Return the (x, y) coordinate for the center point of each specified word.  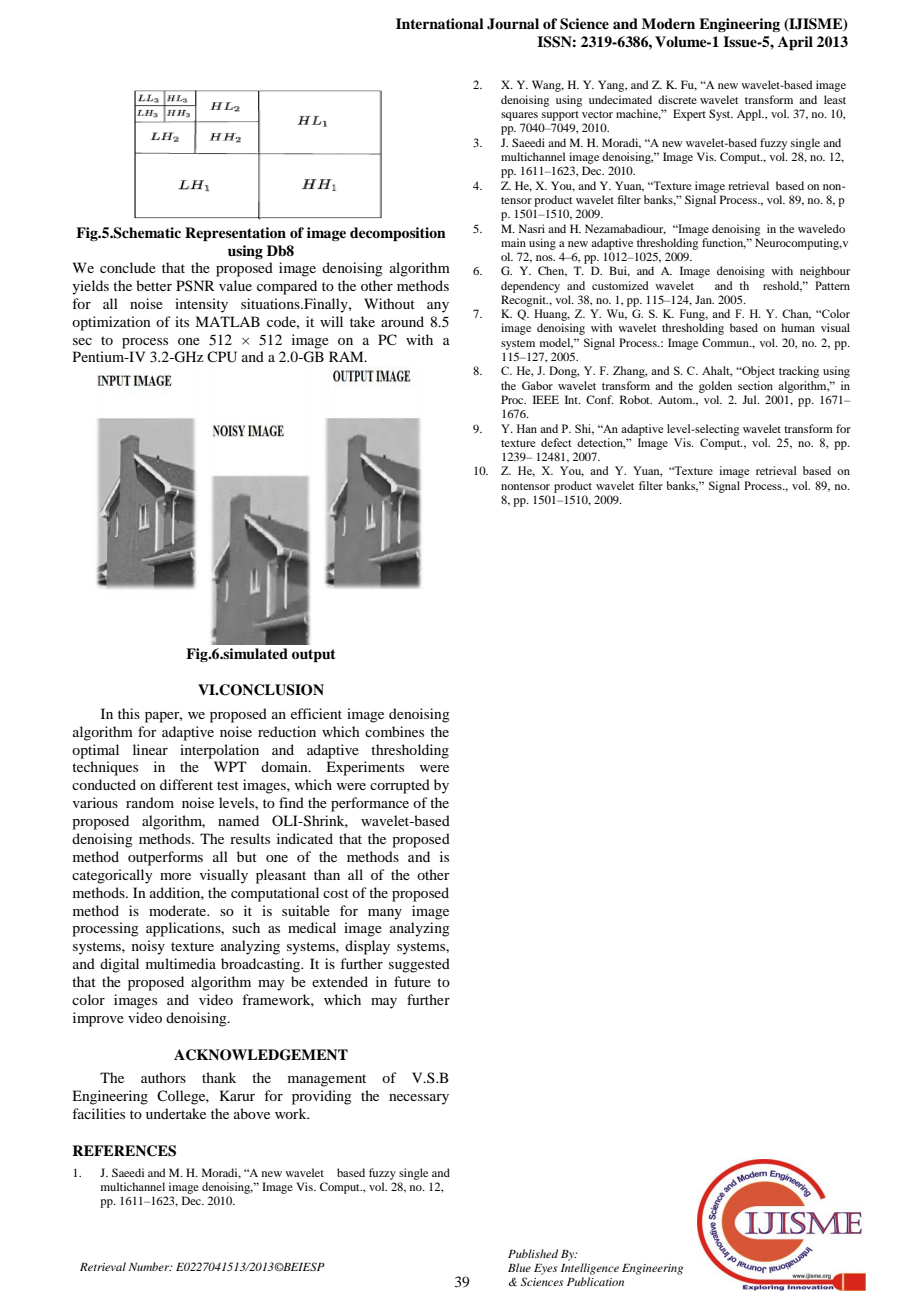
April (795, 43)
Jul (750, 399)
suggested (419, 965)
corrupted (400, 786)
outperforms (165, 858)
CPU (222, 357)
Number (150, 1266)
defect (556, 442)
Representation (235, 234)
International (440, 23)
